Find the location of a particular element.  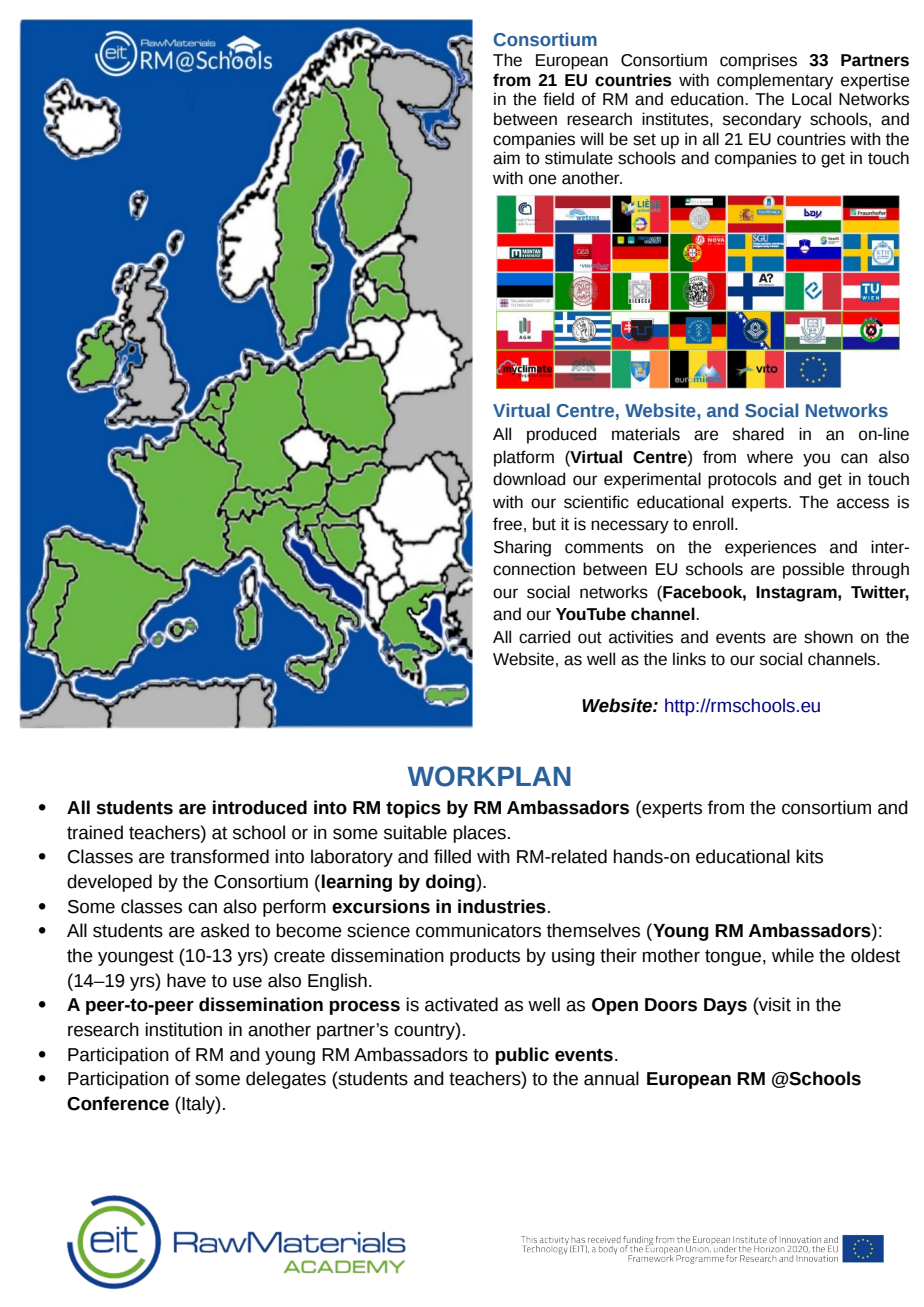

institution is located at coordinates (183, 1029).
